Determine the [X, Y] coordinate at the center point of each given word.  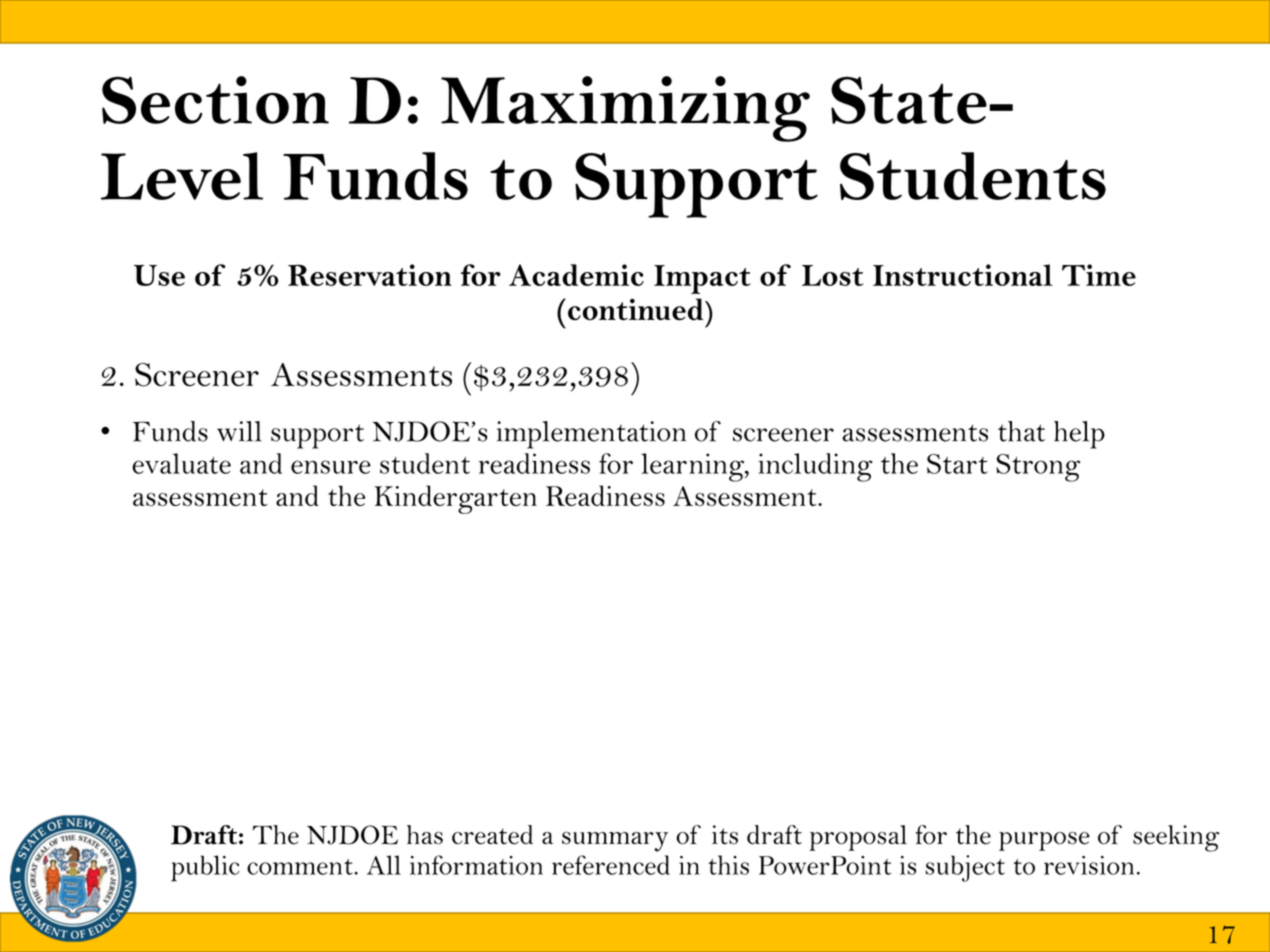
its [725, 835]
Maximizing [625, 109]
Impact [702, 279]
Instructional [963, 275]
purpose [1044, 841]
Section [215, 100]
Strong [1038, 468]
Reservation [370, 275]
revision [1089, 865]
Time [1099, 275]
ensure [331, 467]
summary [615, 842]
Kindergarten [456, 499]
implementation [591, 435]
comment [301, 867]
